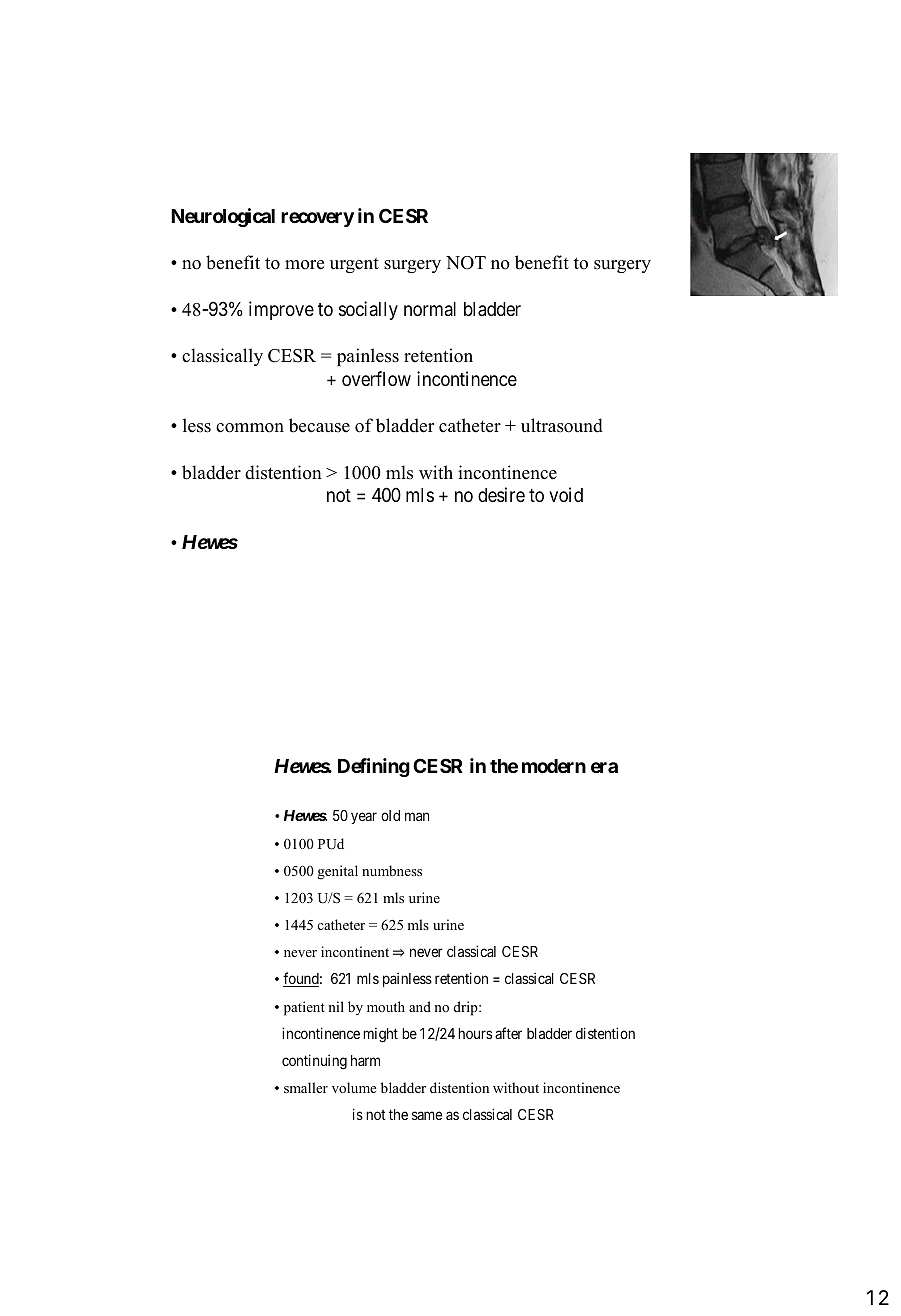  What do you see at coordinates (304, 265) in the image?
I see `more` at bounding box center [304, 265].
